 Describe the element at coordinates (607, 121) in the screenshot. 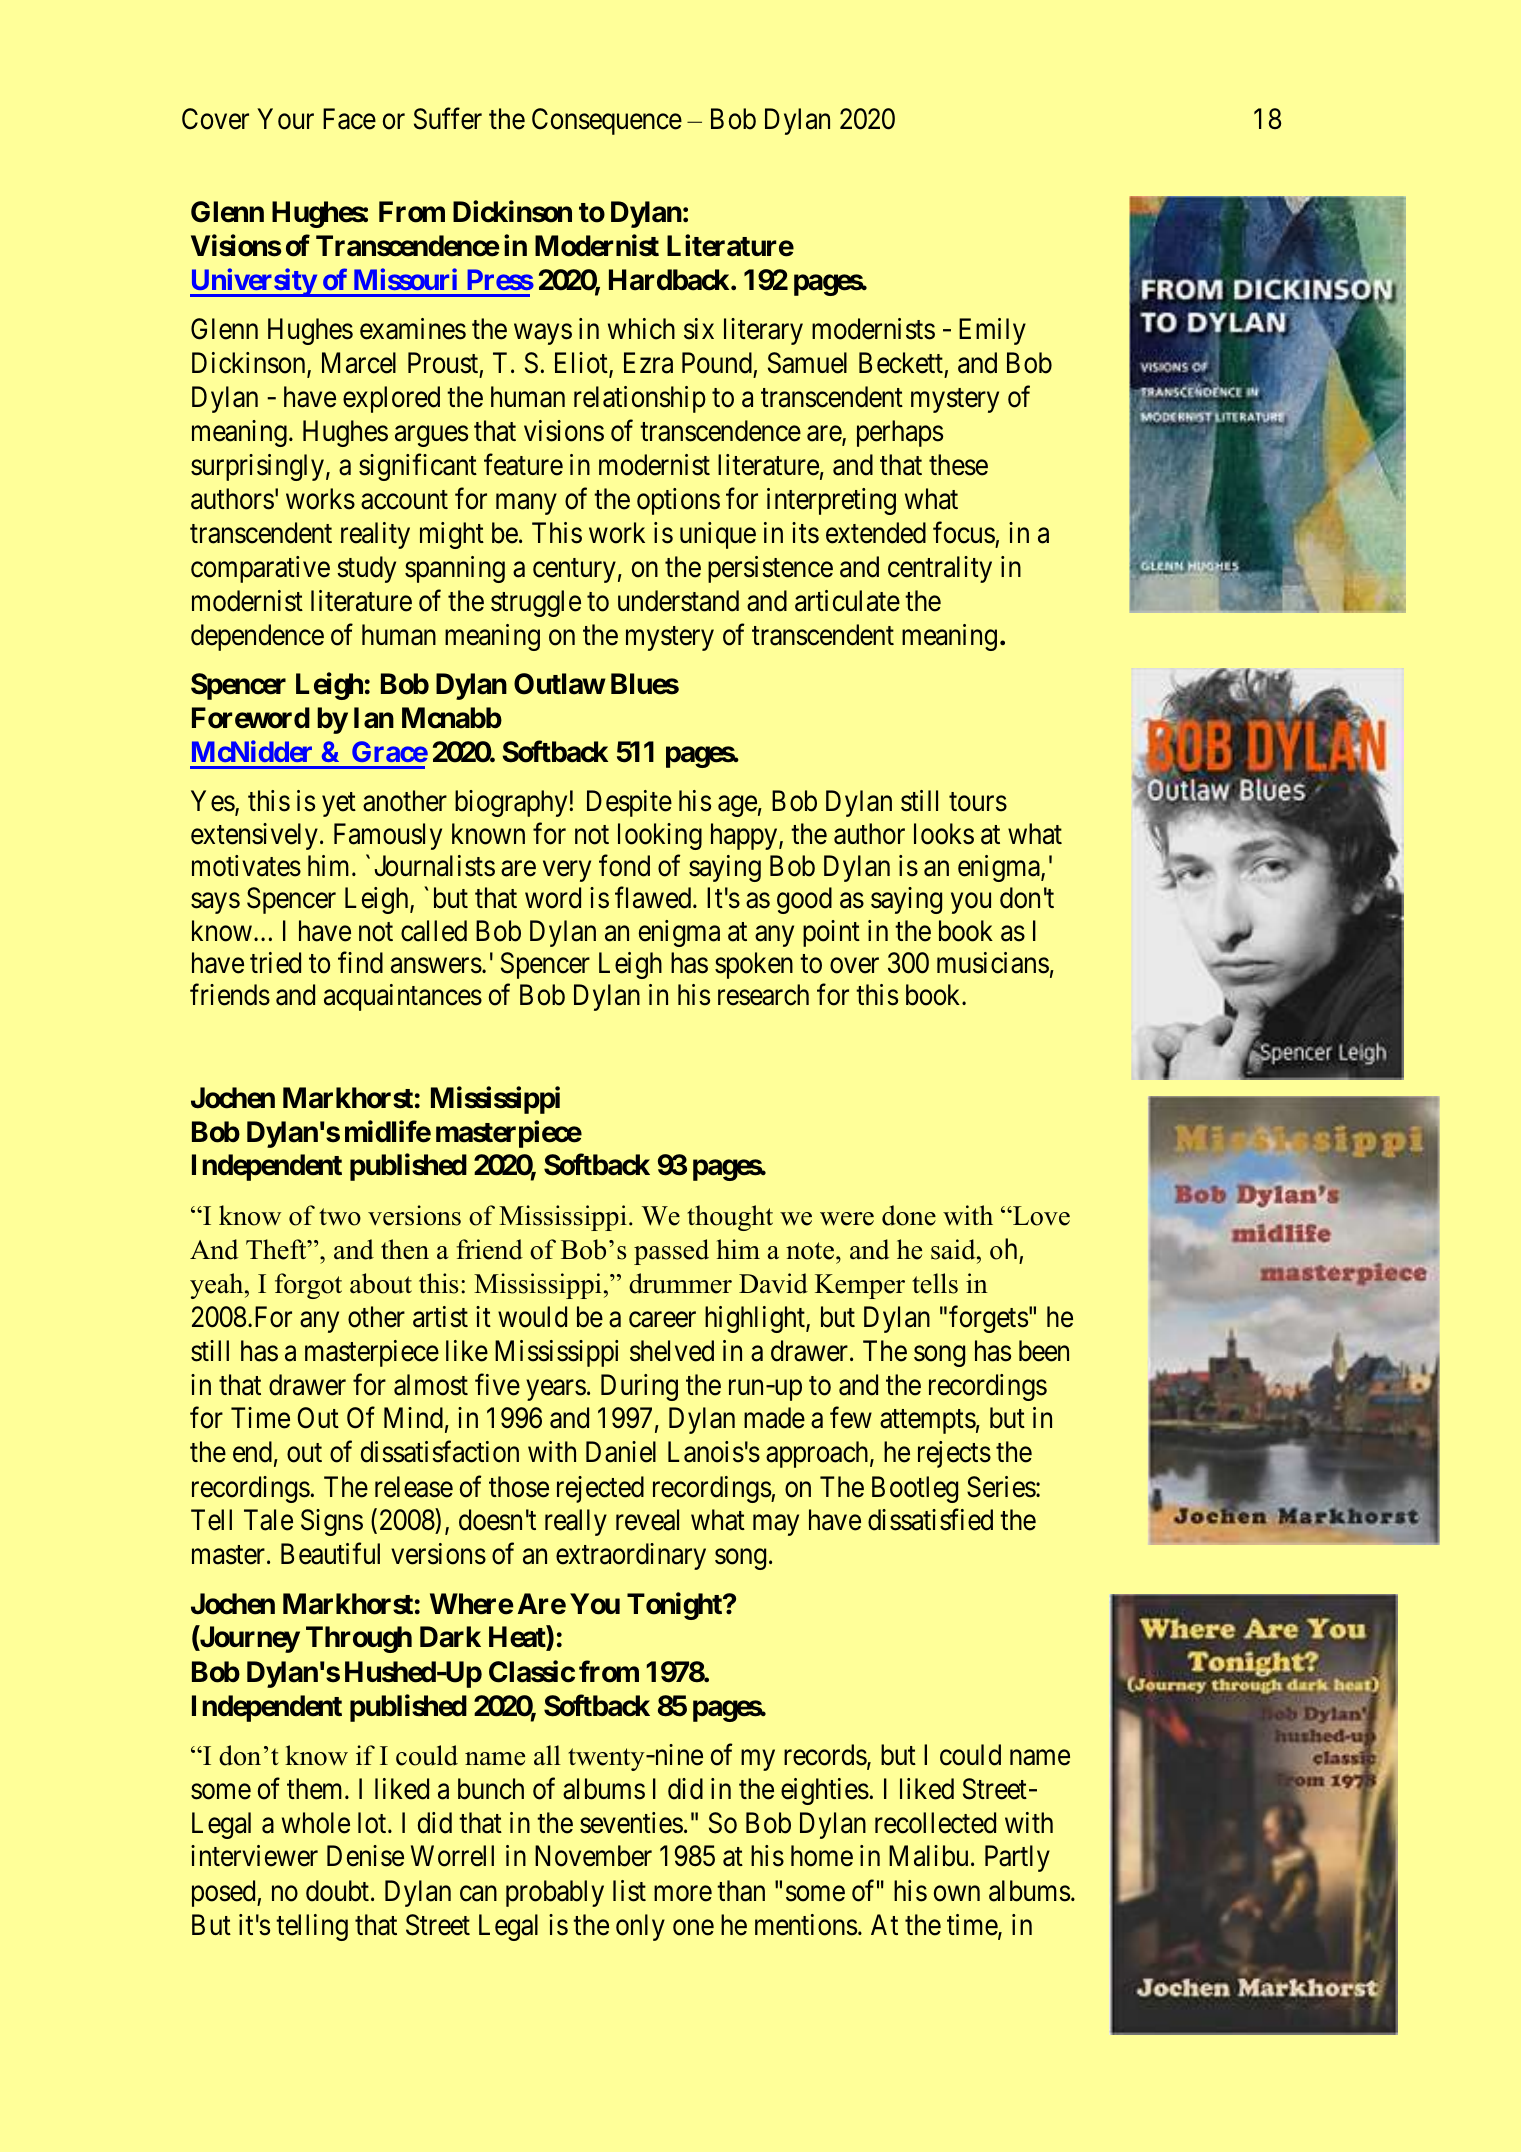

I see `Consequence` at that location.
